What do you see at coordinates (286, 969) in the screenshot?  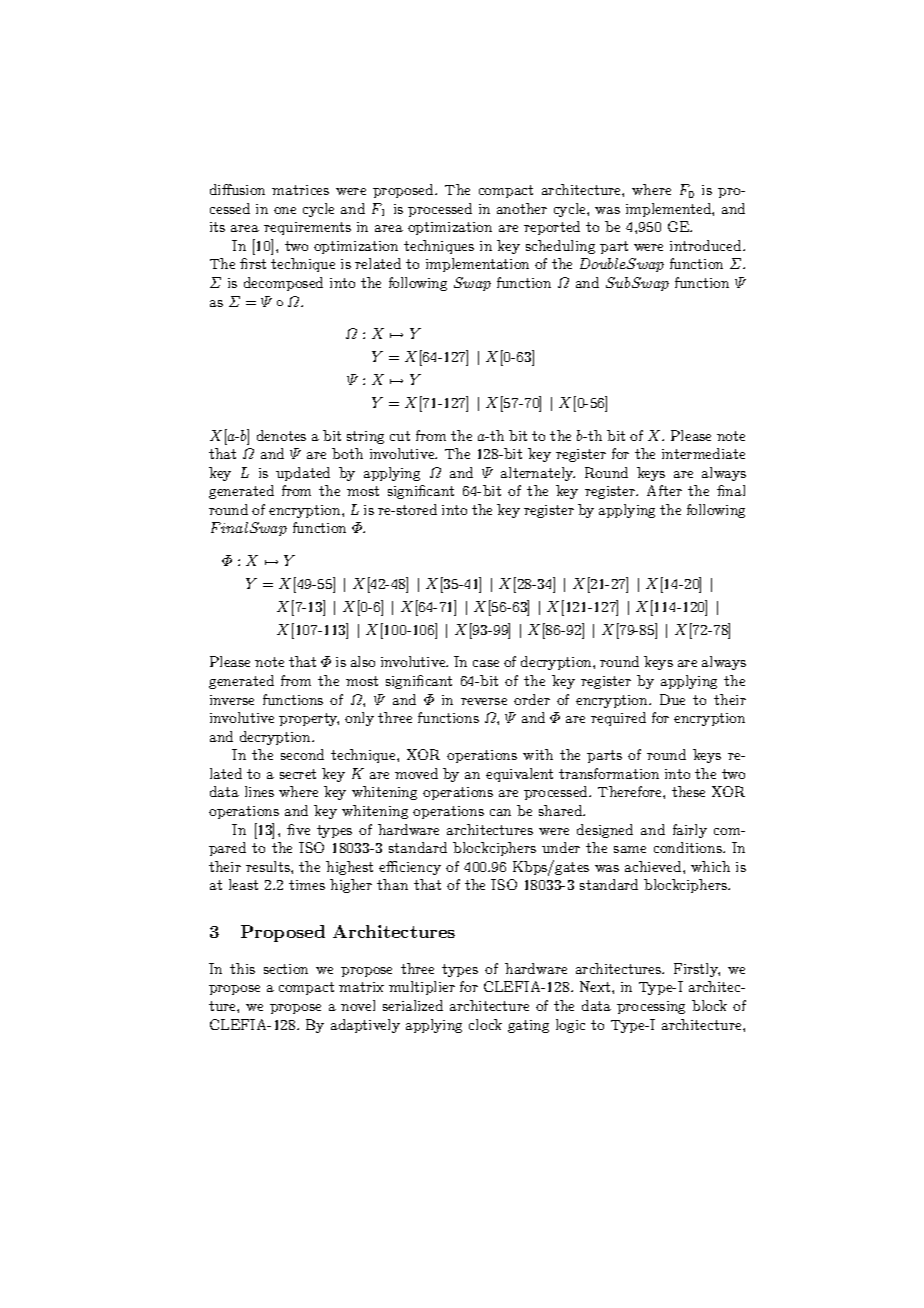 I see `section` at bounding box center [286, 969].
